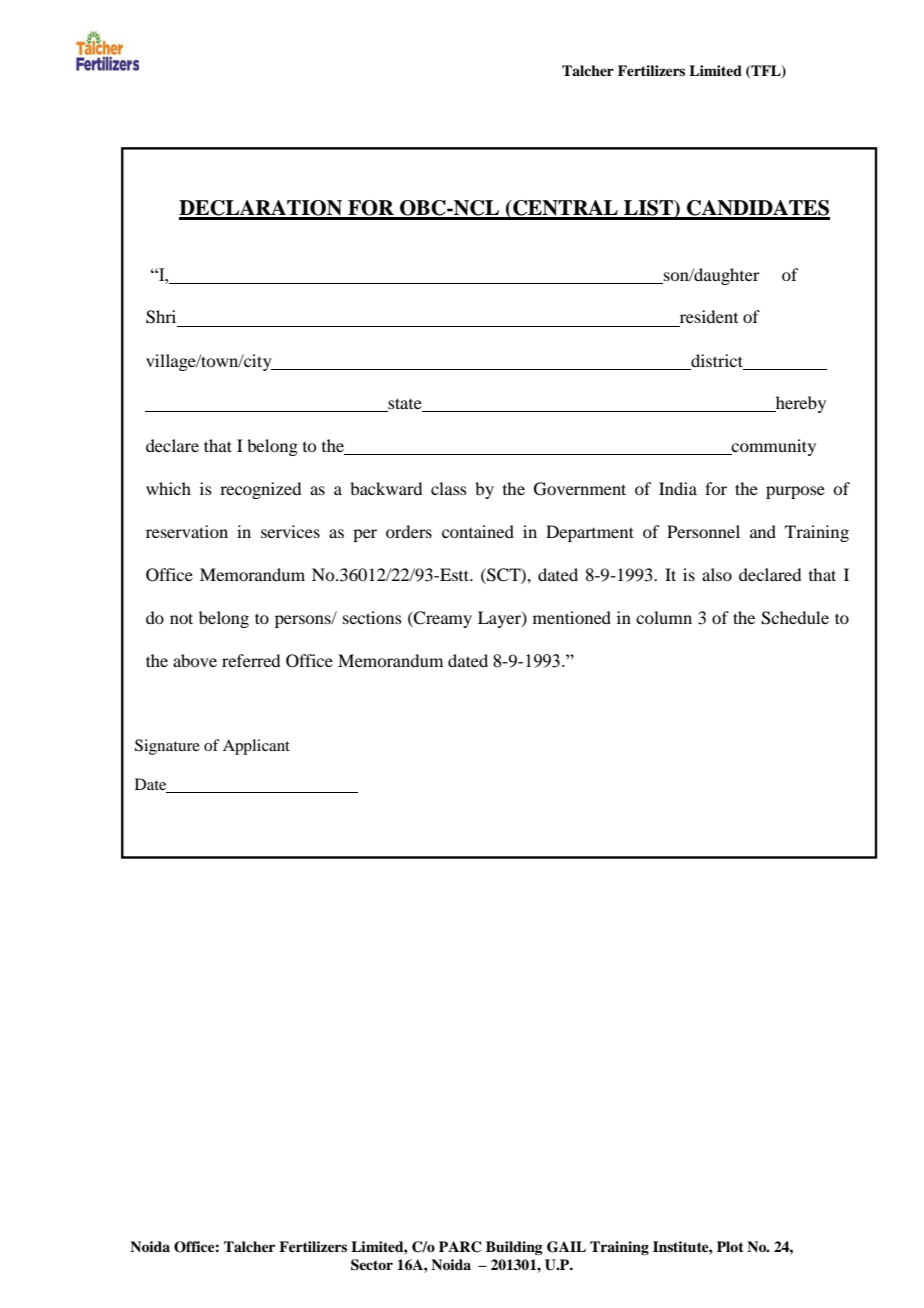  I want to click on column, so click(664, 617).
